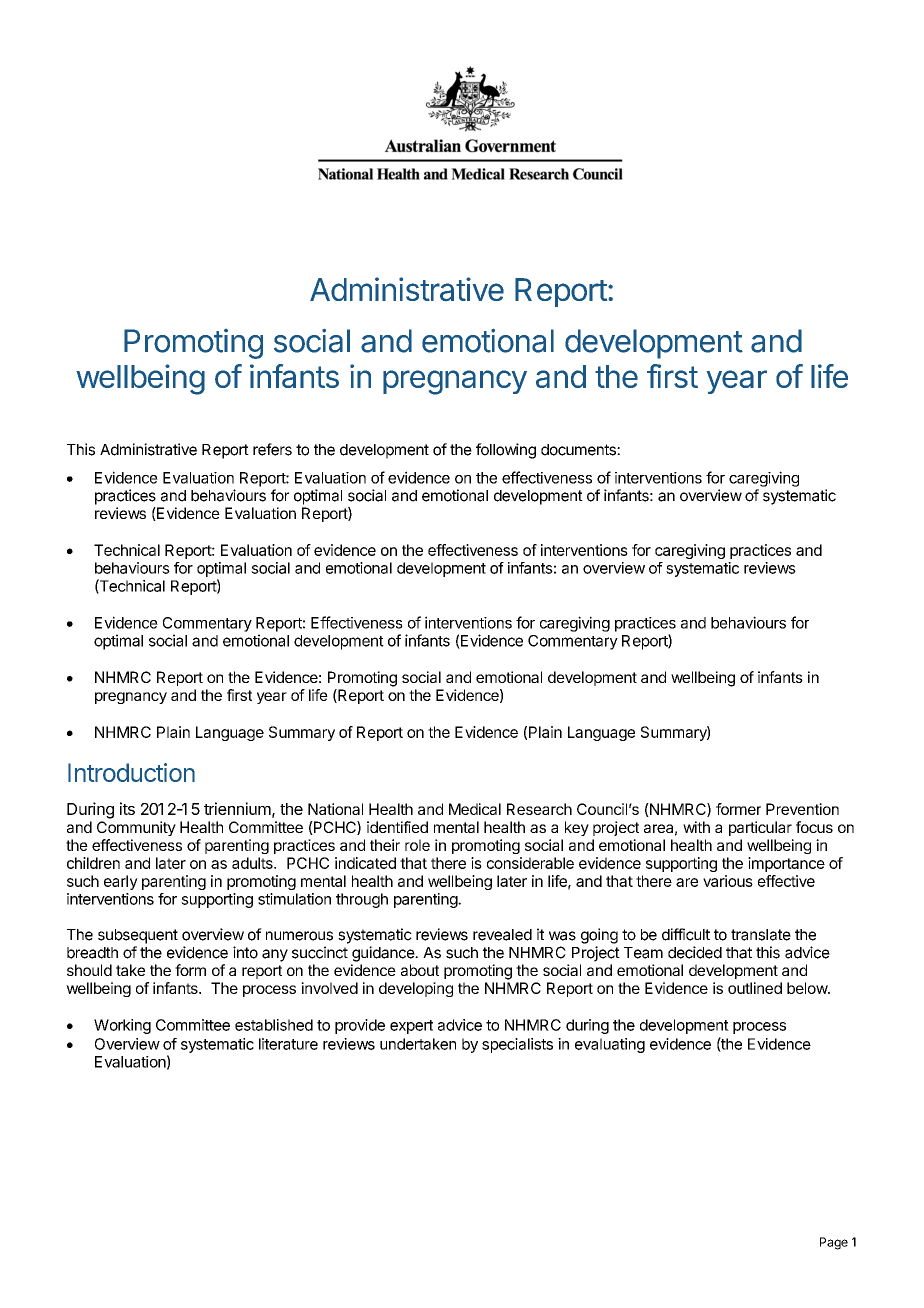 This screenshot has height=1308, width=924. I want to click on role, so click(417, 845).
